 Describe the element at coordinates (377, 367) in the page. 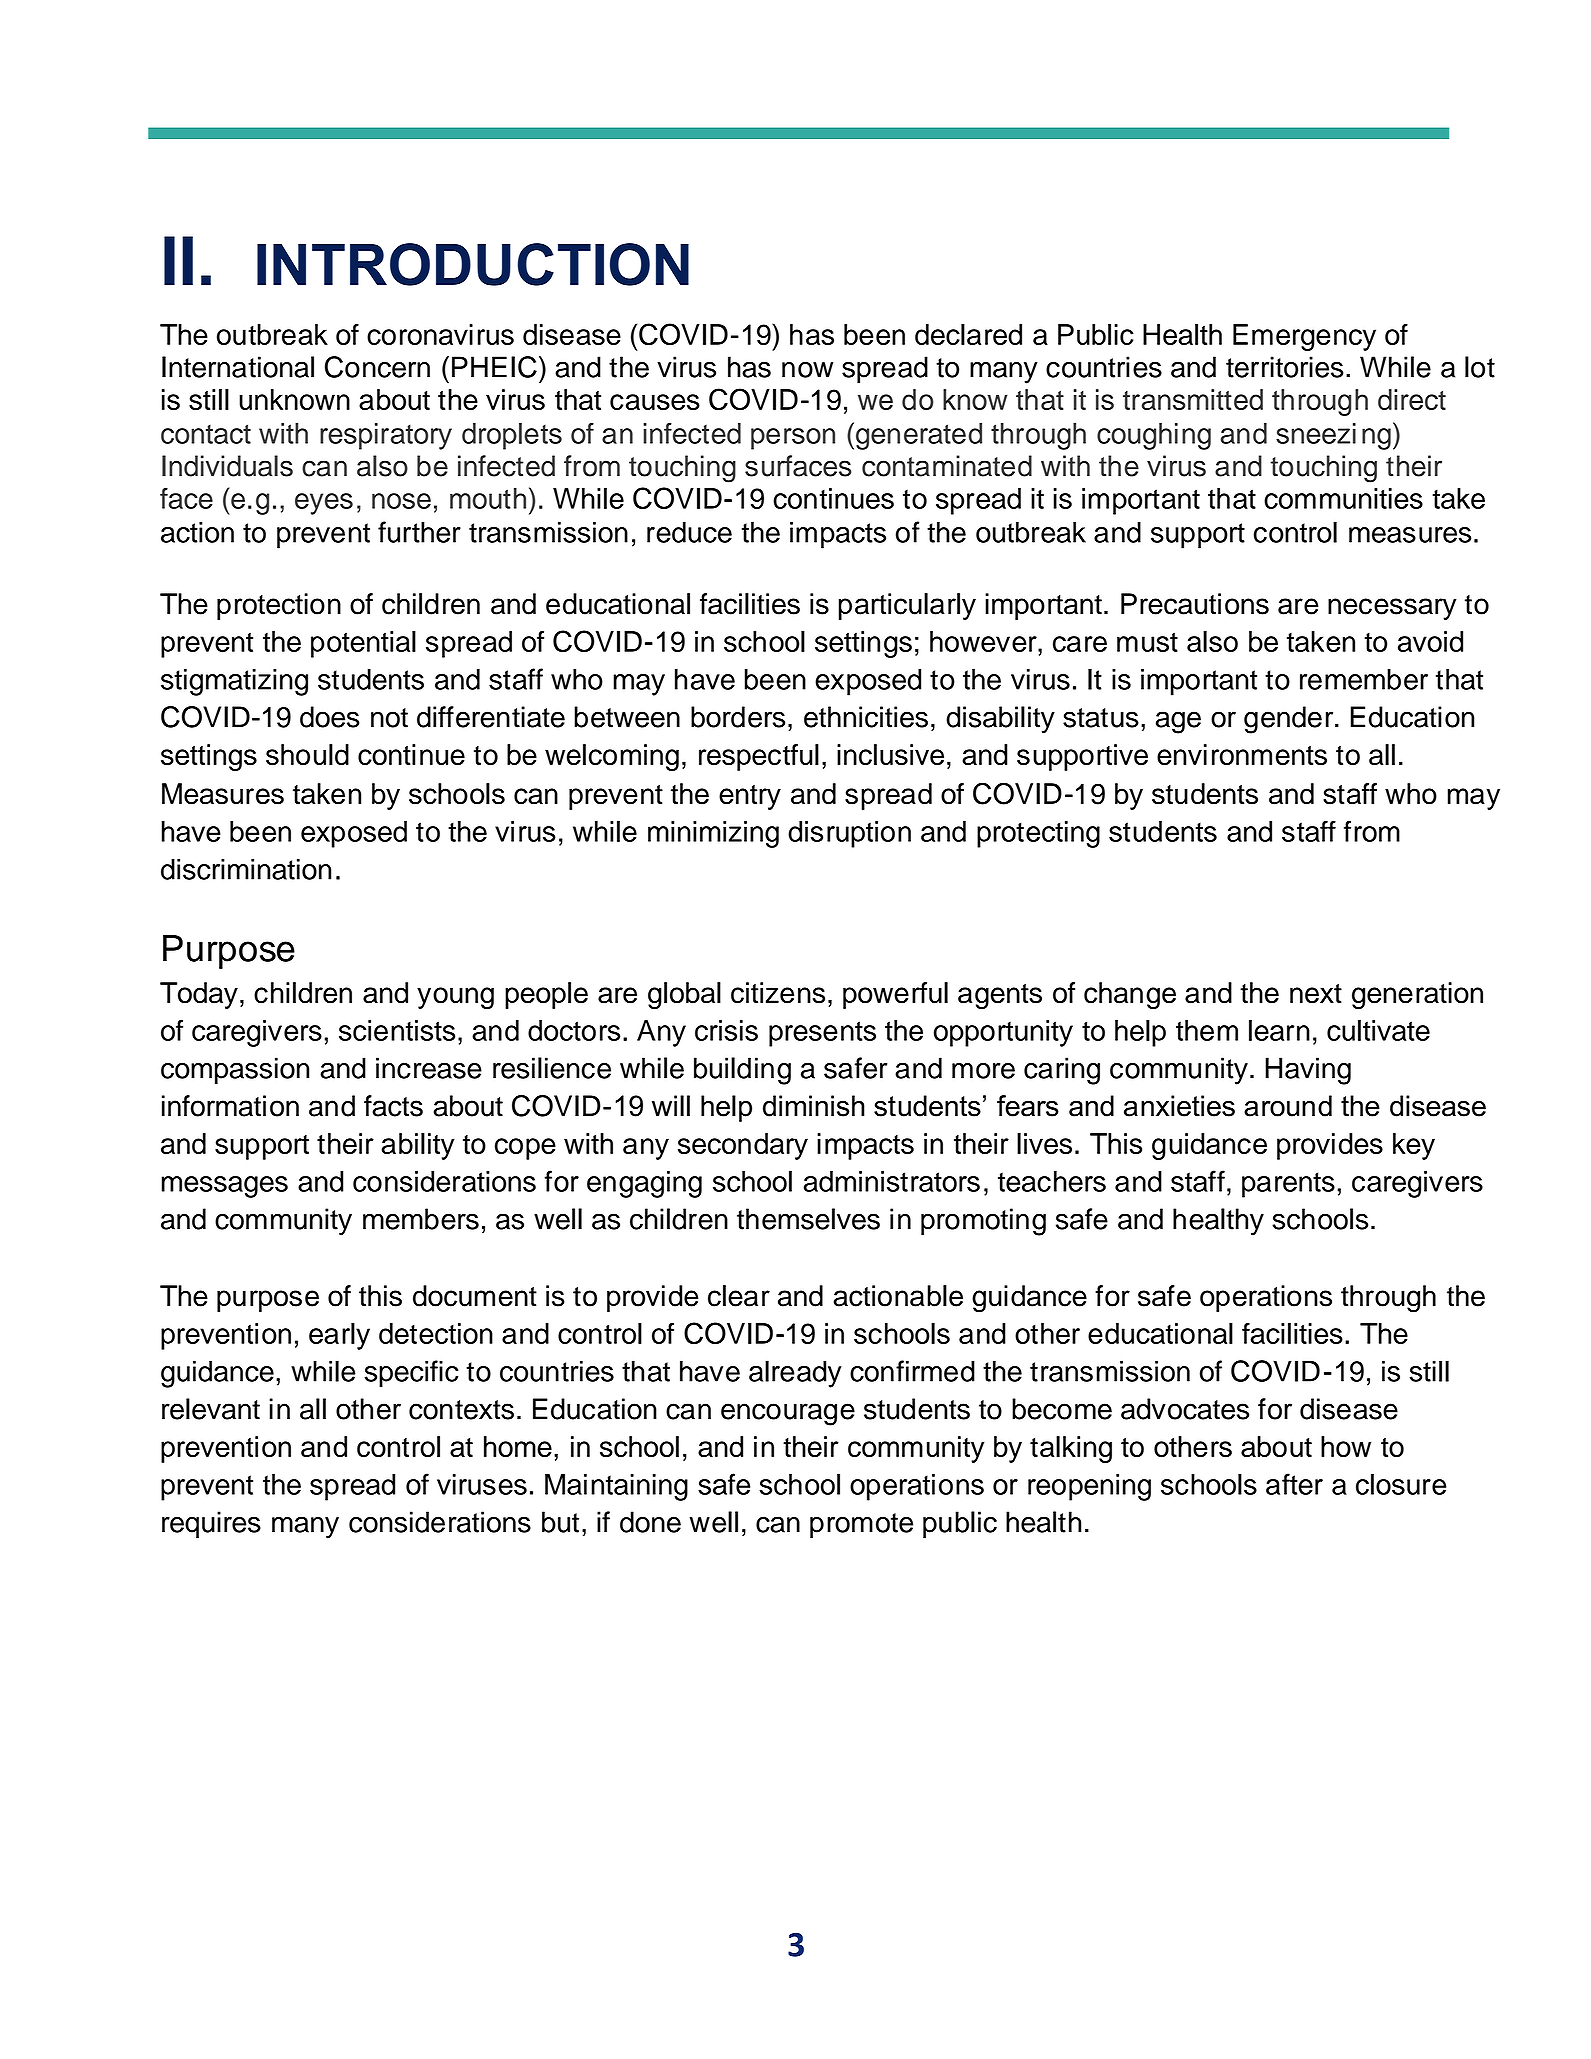

I see `Concern` at that location.
